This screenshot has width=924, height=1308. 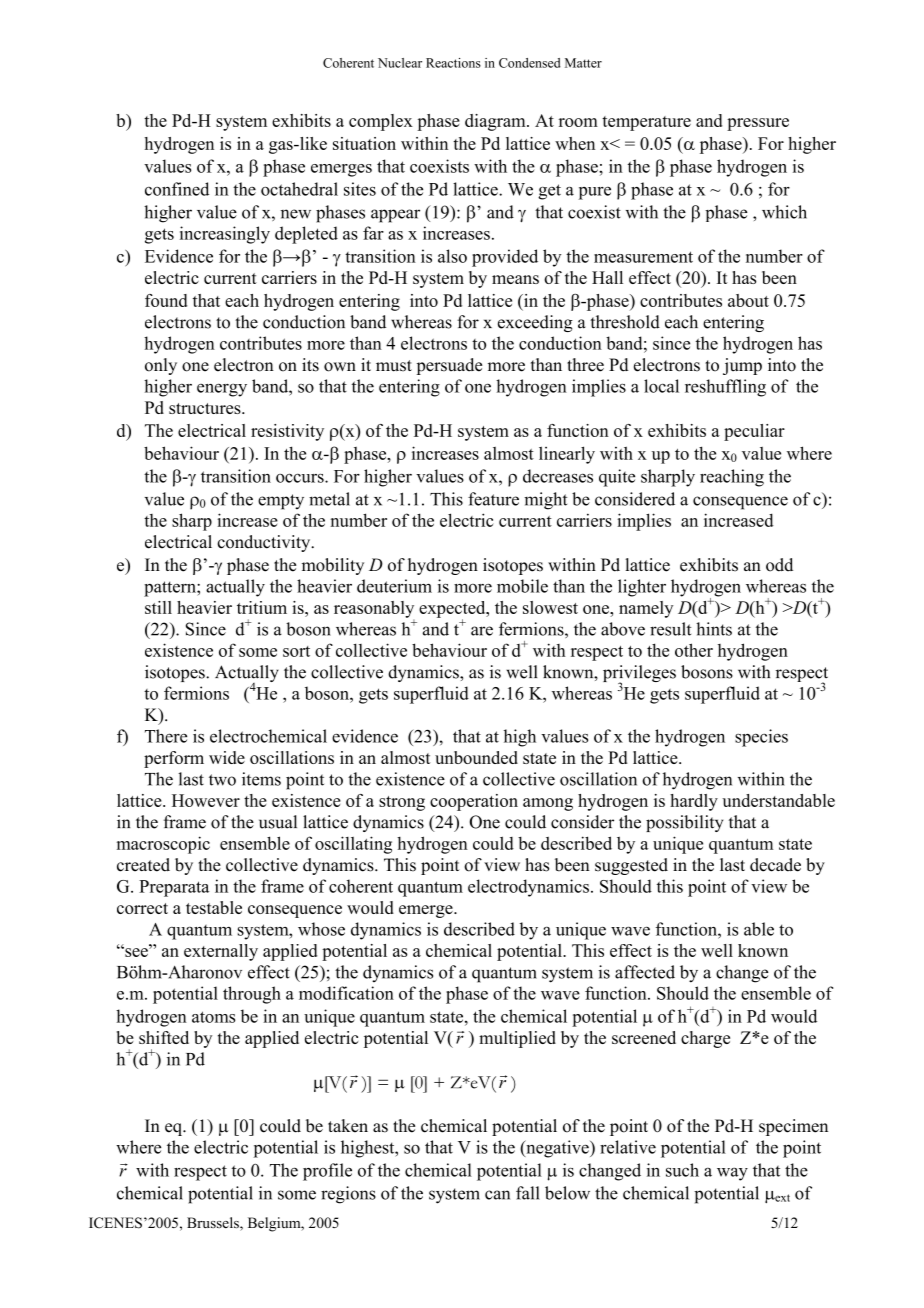 What do you see at coordinates (496, 122) in the screenshot?
I see `diagram` at bounding box center [496, 122].
